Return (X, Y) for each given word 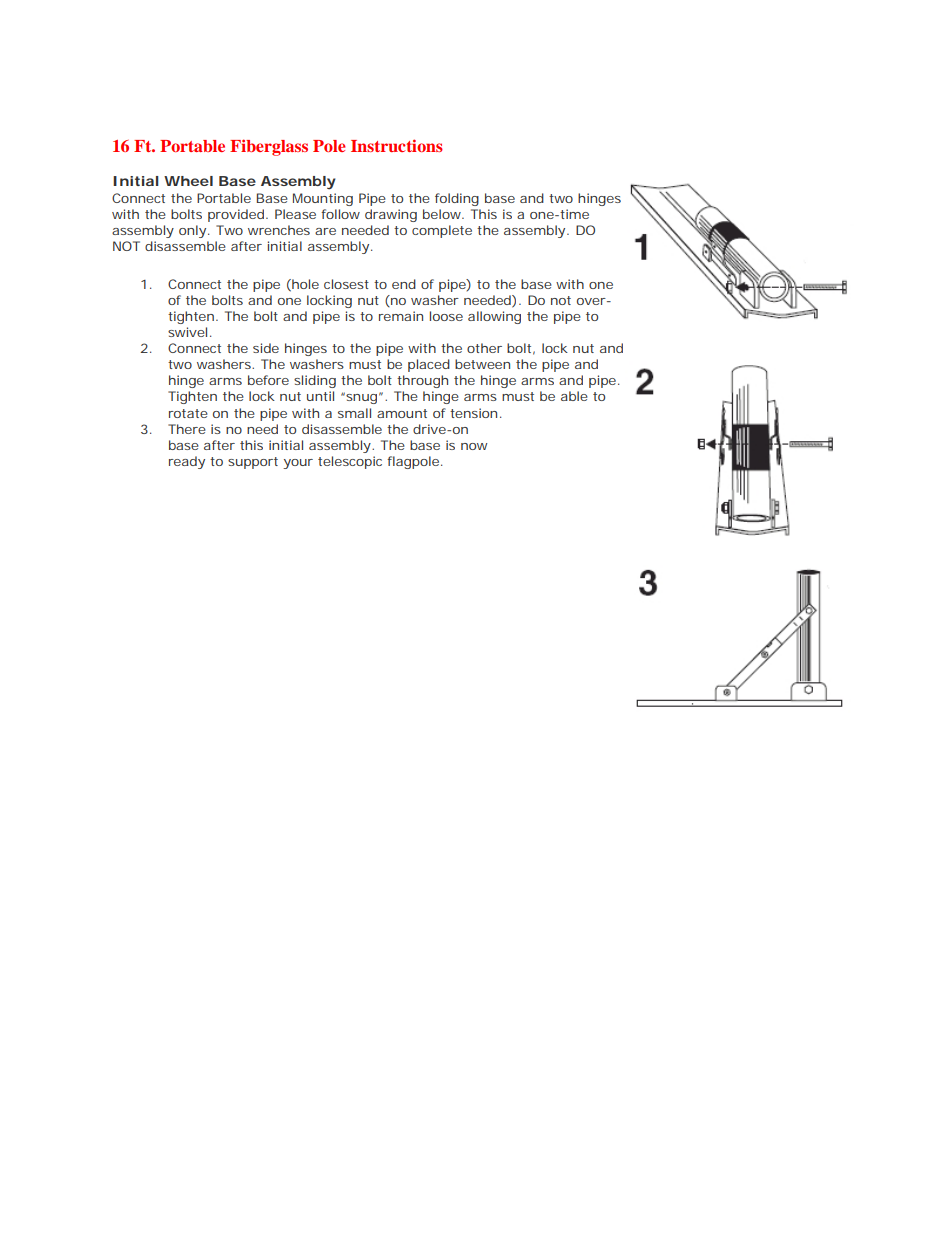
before (268, 380)
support (253, 463)
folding (457, 199)
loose (446, 316)
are (325, 231)
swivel (187, 332)
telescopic (350, 462)
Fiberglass (269, 147)
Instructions (397, 145)
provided (236, 215)
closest (346, 284)
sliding (315, 381)
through (422, 381)
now (474, 446)
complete (442, 231)
